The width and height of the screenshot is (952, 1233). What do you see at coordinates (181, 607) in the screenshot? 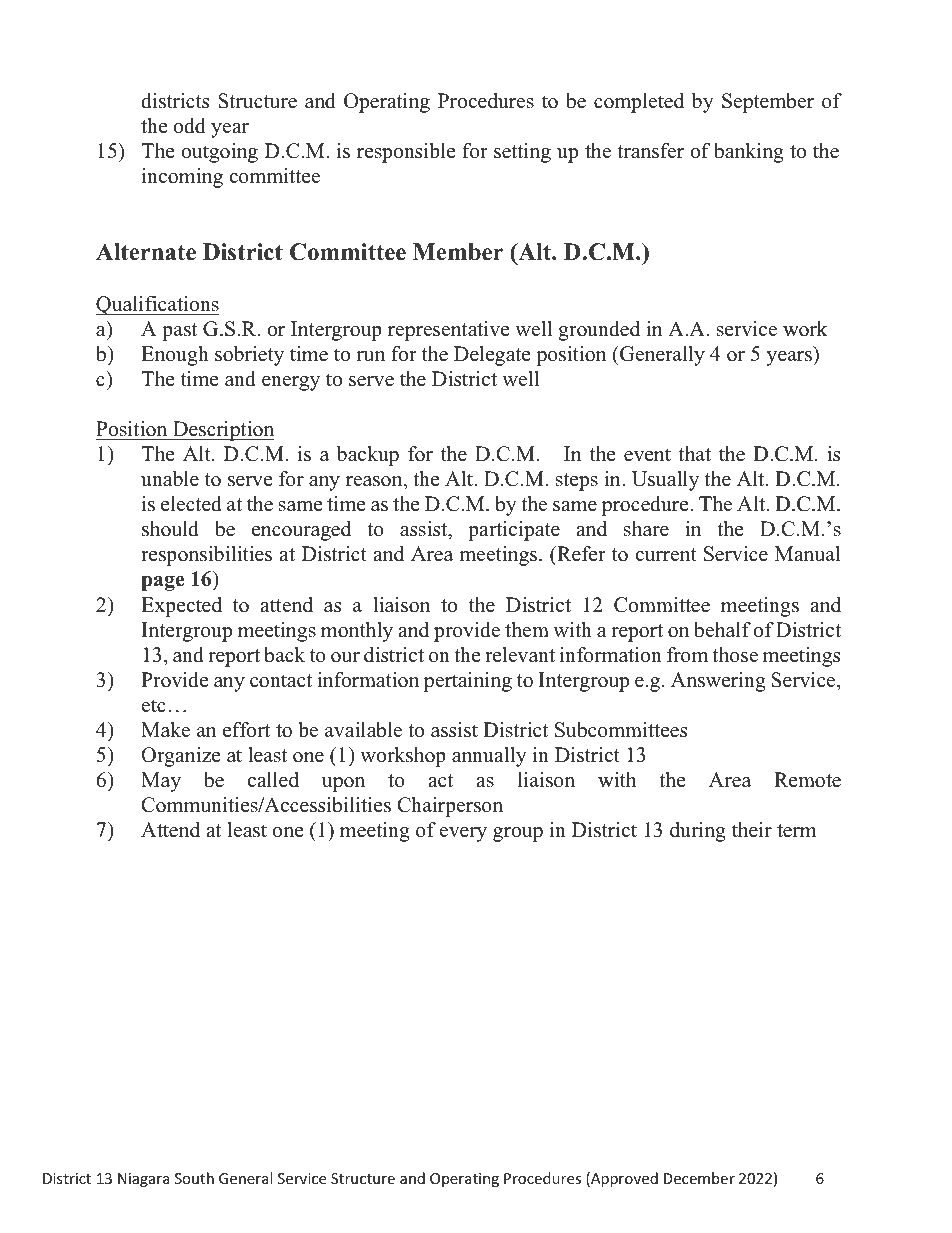
I see `Expected` at bounding box center [181, 607].
